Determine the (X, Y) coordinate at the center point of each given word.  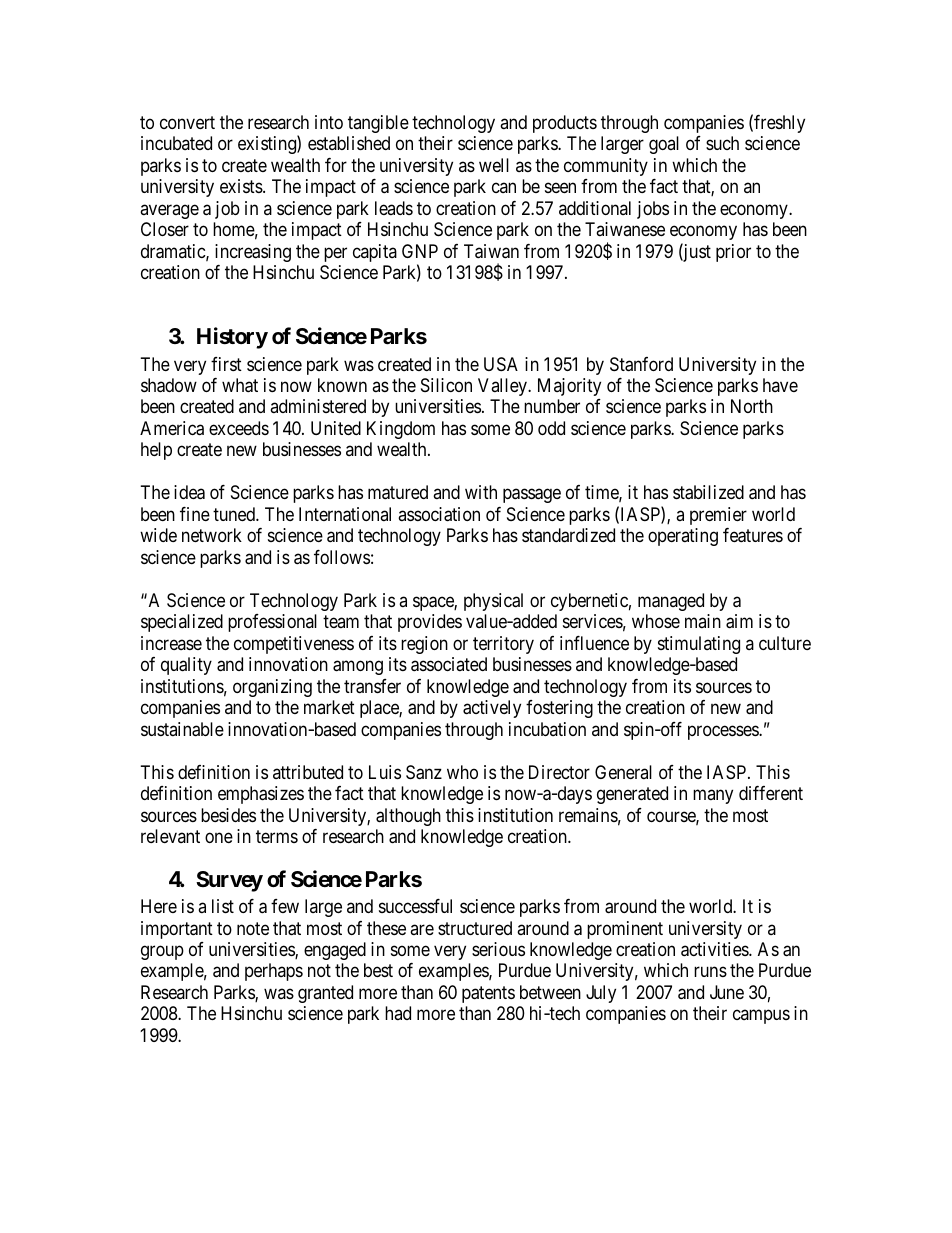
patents (488, 994)
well (494, 165)
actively (492, 709)
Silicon (446, 385)
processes (724, 732)
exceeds (239, 428)
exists (242, 186)
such (722, 143)
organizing (272, 688)
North (752, 406)
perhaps (274, 972)
